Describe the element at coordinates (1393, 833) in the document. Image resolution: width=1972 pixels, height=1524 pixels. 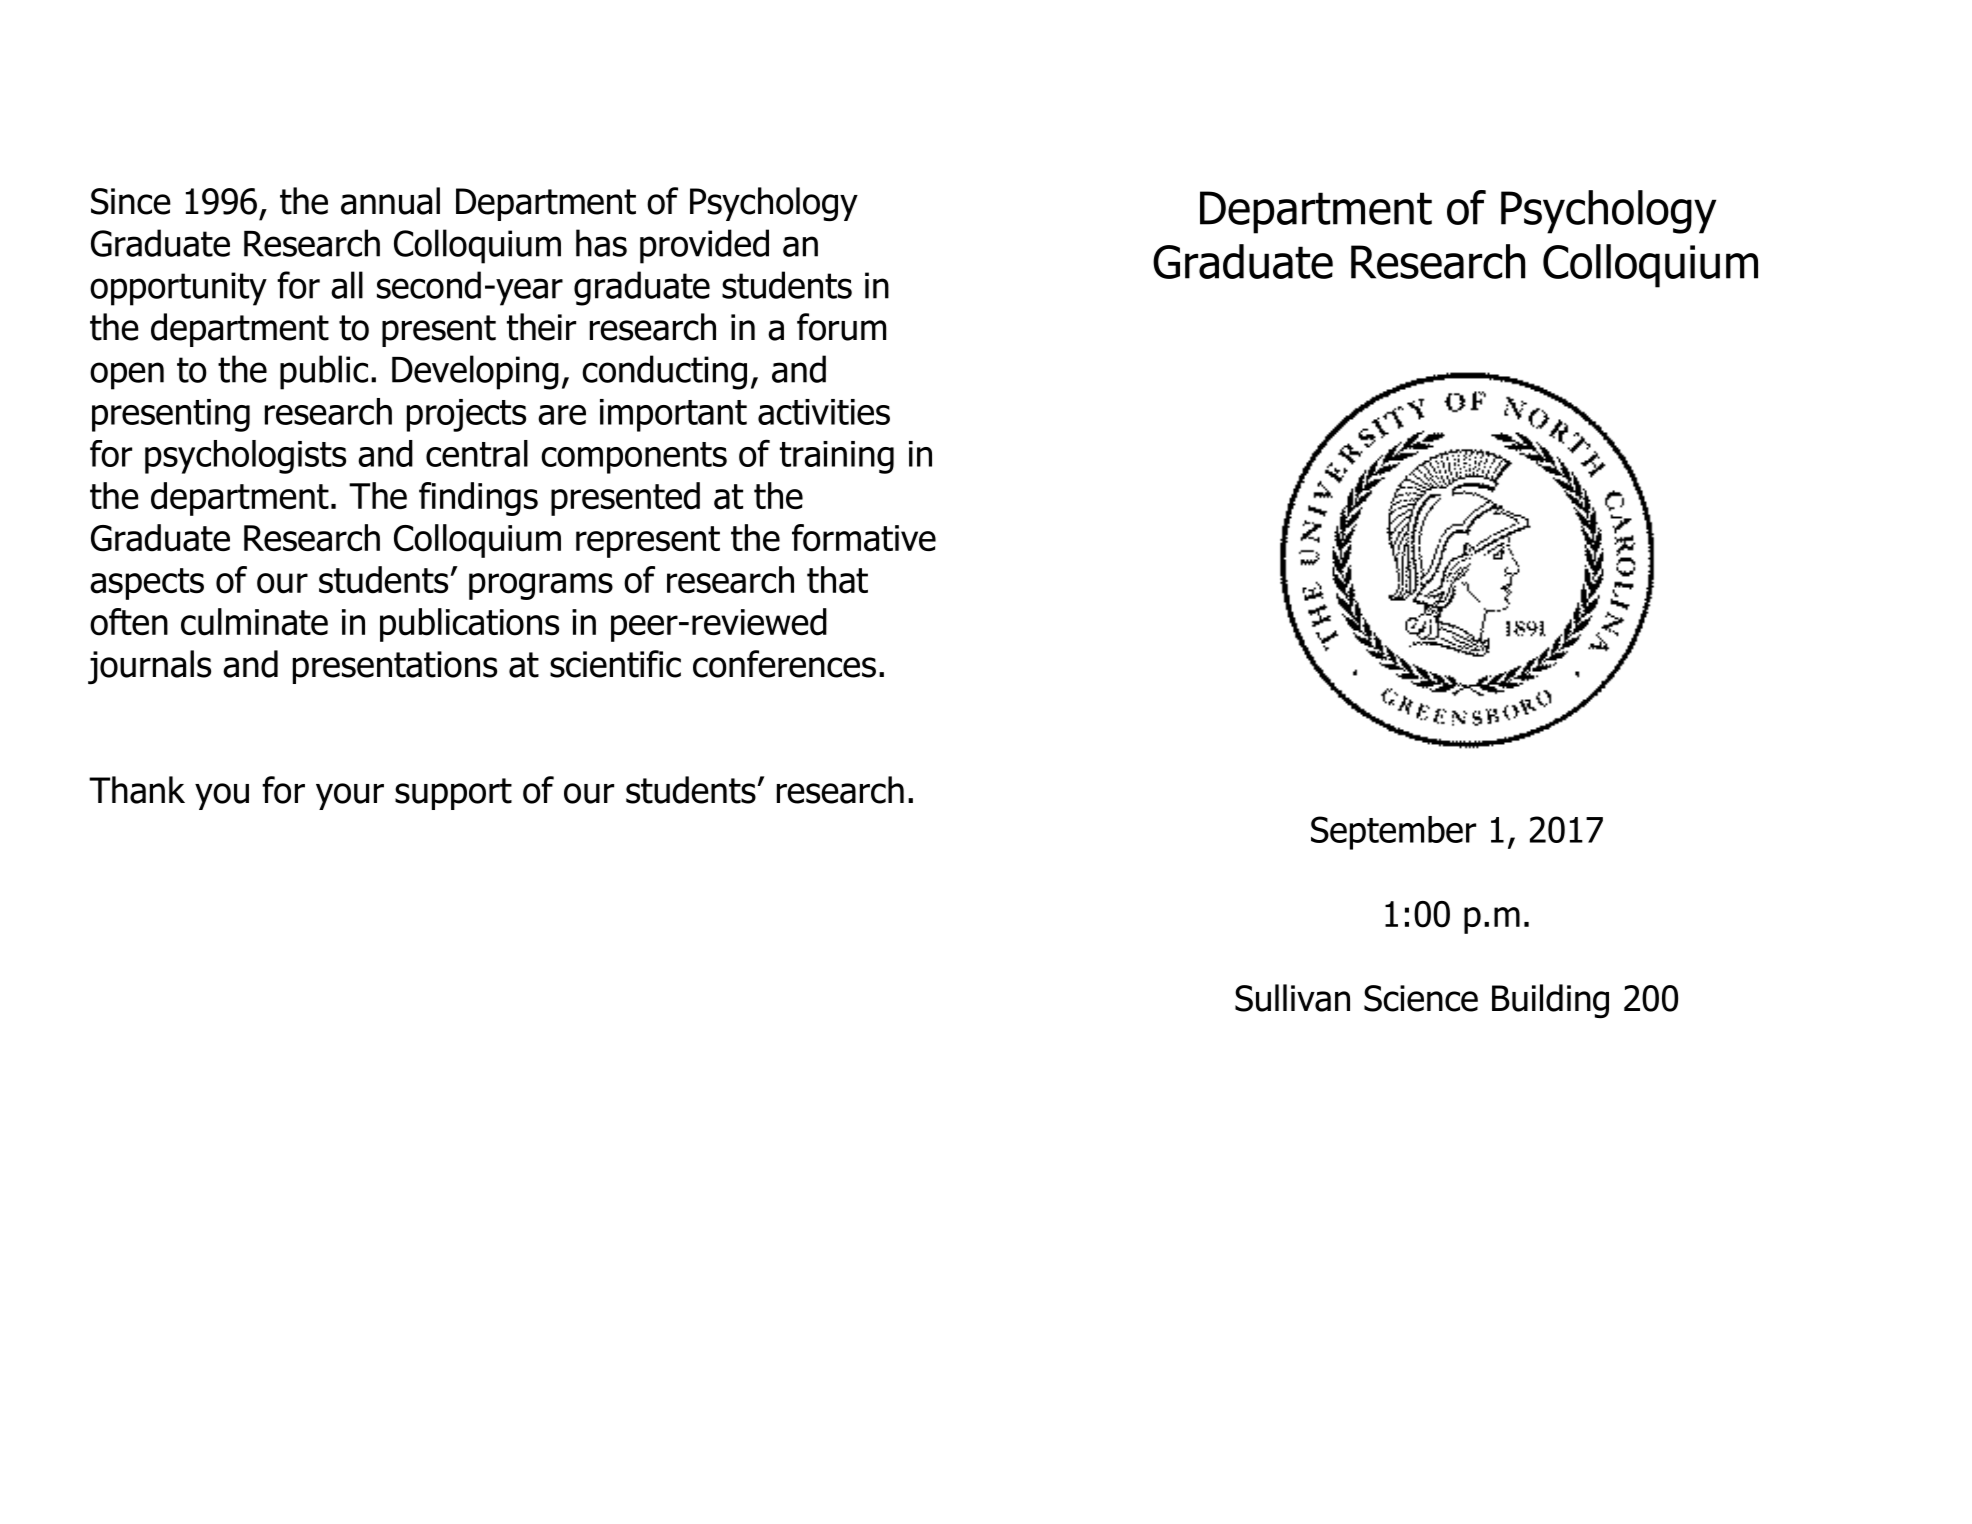
I see `September` at that location.
